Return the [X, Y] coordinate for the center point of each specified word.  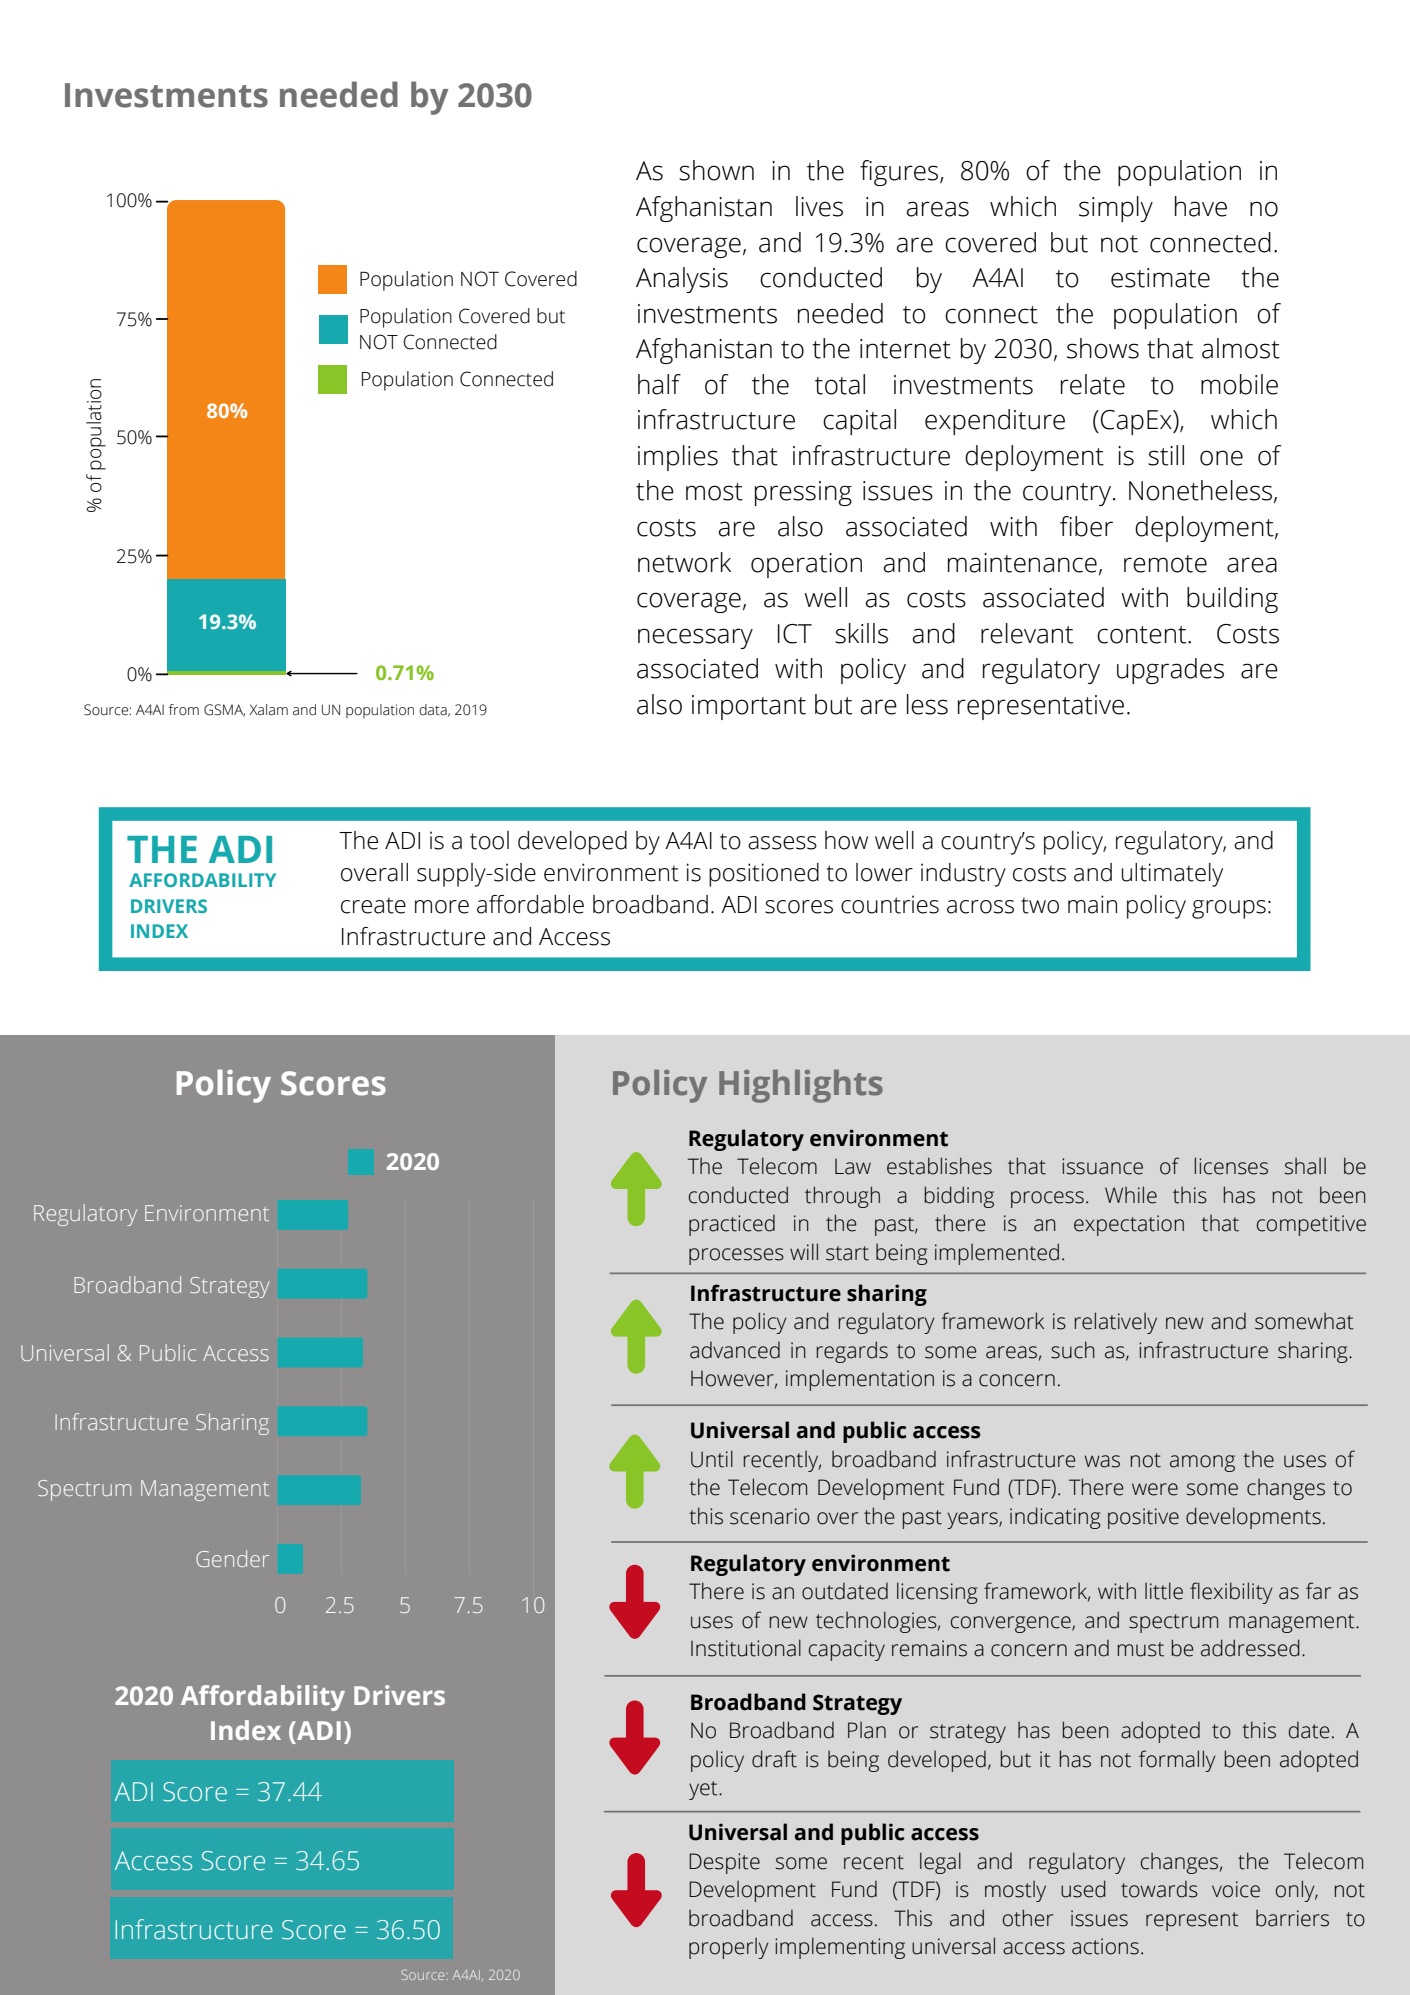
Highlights [801, 1086]
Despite [724, 1863]
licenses [1231, 1166]
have [1201, 206]
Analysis [682, 280]
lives [819, 206]
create [373, 905]
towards [1159, 1889]
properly [729, 1948]
